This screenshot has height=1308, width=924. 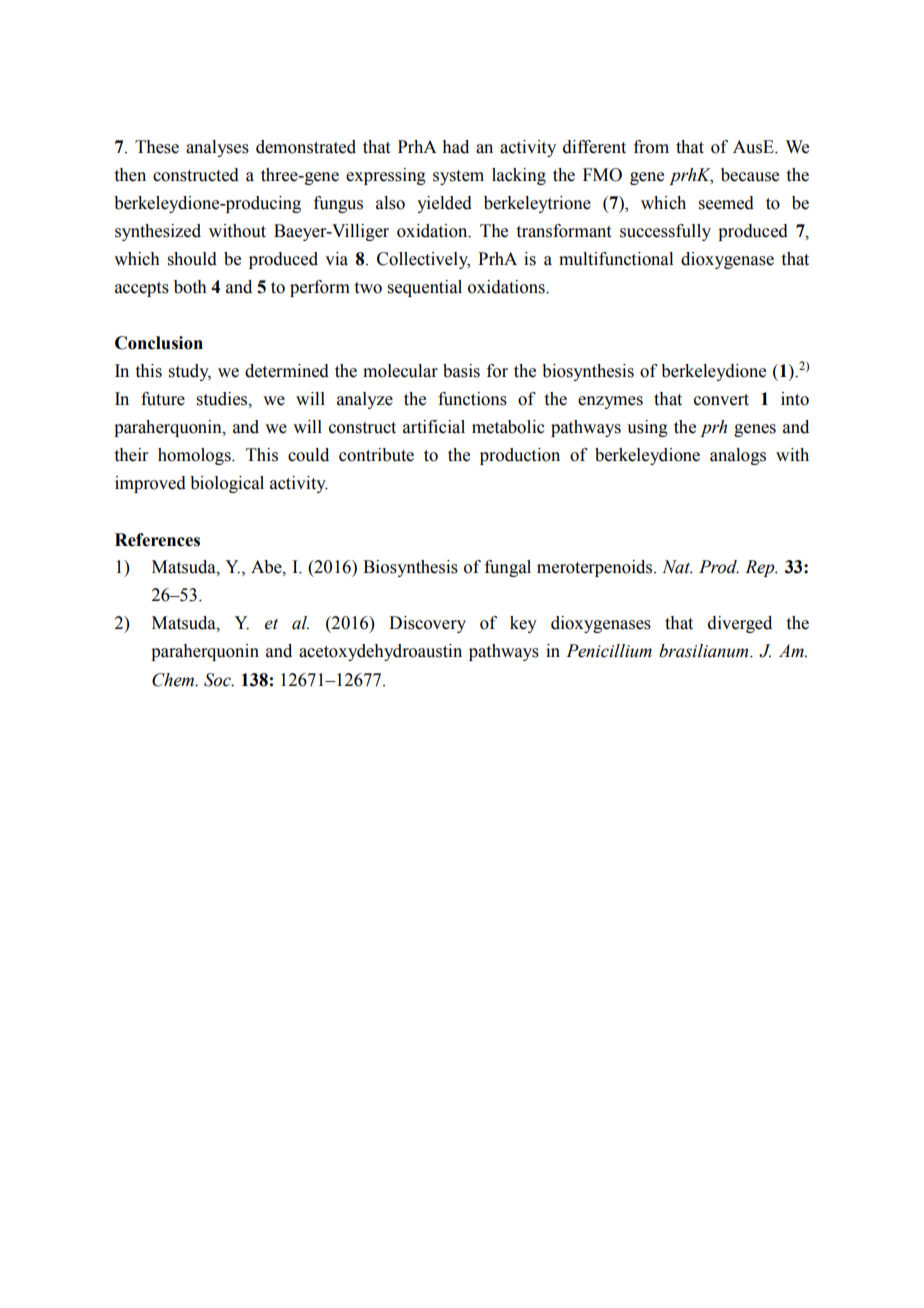 I want to click on multifunctional, so click(x=616, y=259).
